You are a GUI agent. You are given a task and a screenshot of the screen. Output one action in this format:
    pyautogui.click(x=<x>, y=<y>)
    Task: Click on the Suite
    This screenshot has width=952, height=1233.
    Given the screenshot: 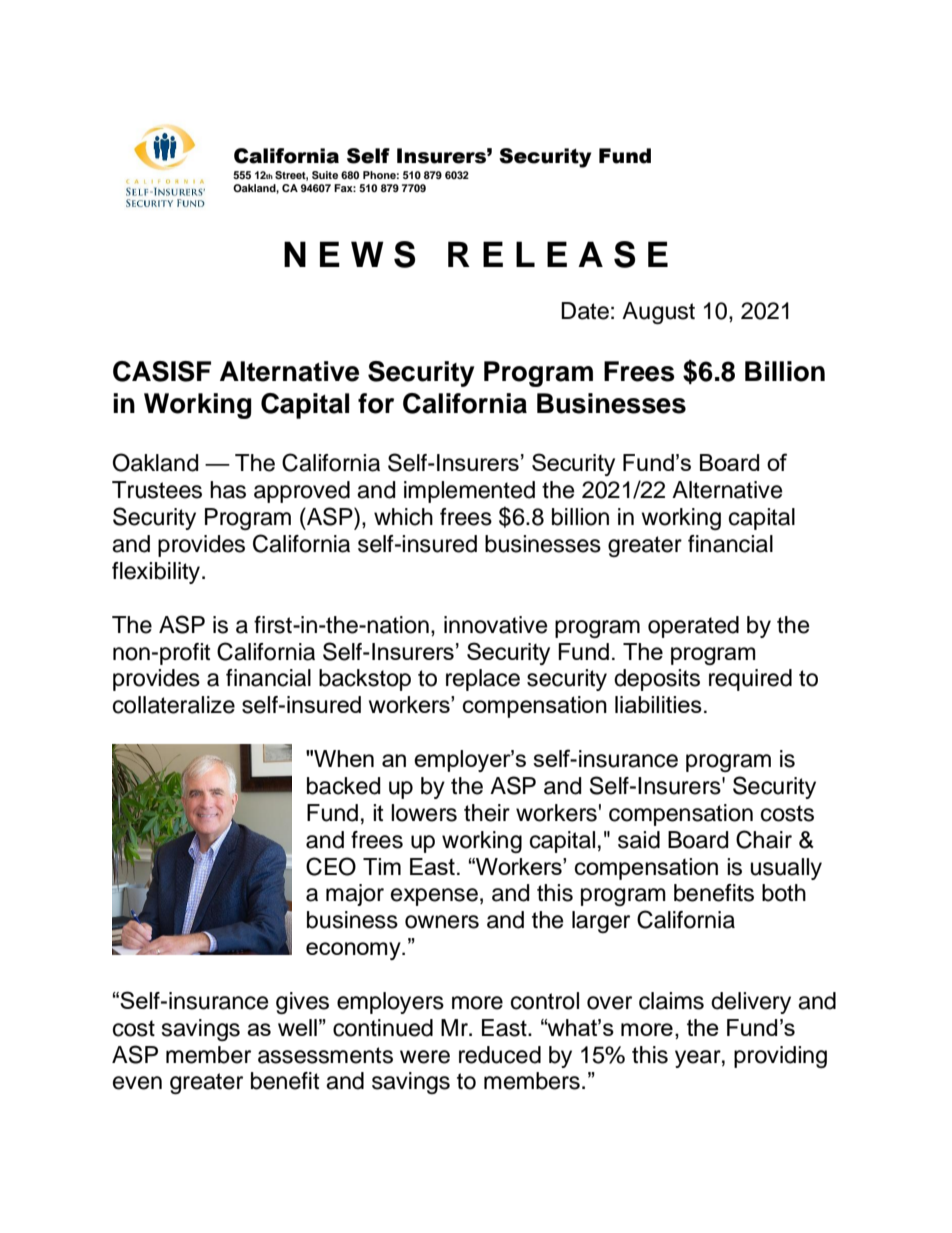 What is the action you would take?
    pyautogui.click(x=325, y=175)
